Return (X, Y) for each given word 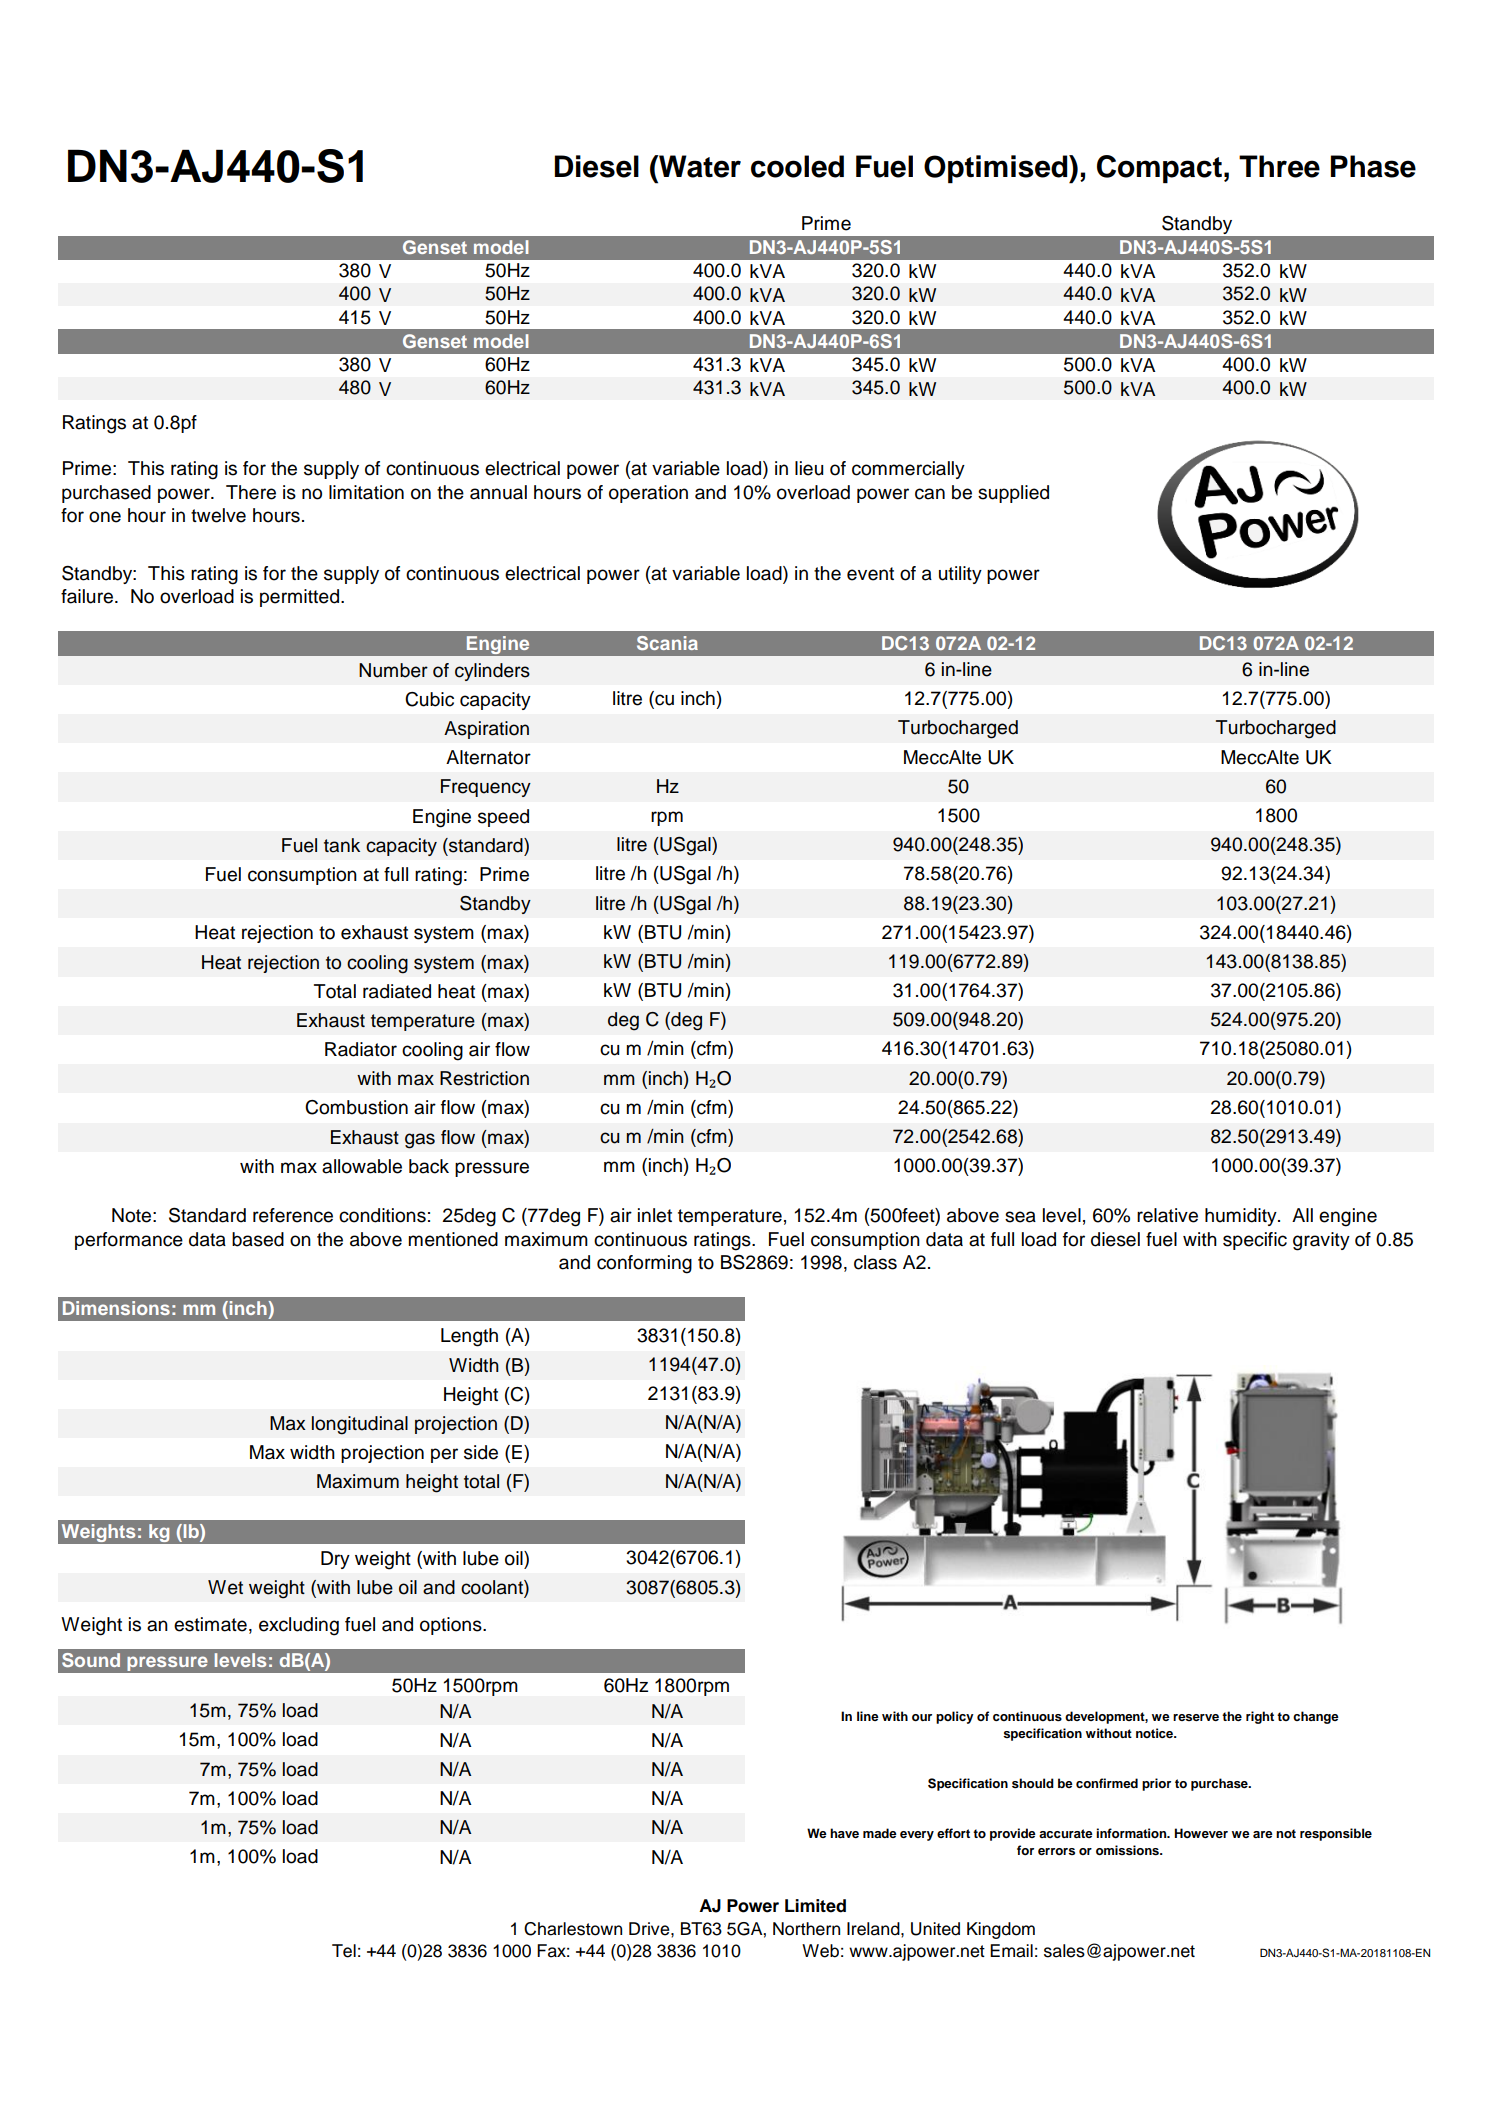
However (1201, 1833)
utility (960, 575)
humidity (1242, 1217)
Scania (667, 643)
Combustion (356, 1107)
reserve (1196, 1717)
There (251, 492)
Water (699, 166)
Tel (344, 1951)
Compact (1159, 169)
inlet (655, 1215)
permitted (299, 598)
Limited (815, 1906)
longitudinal (360, 1425)
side (481, 1452)
